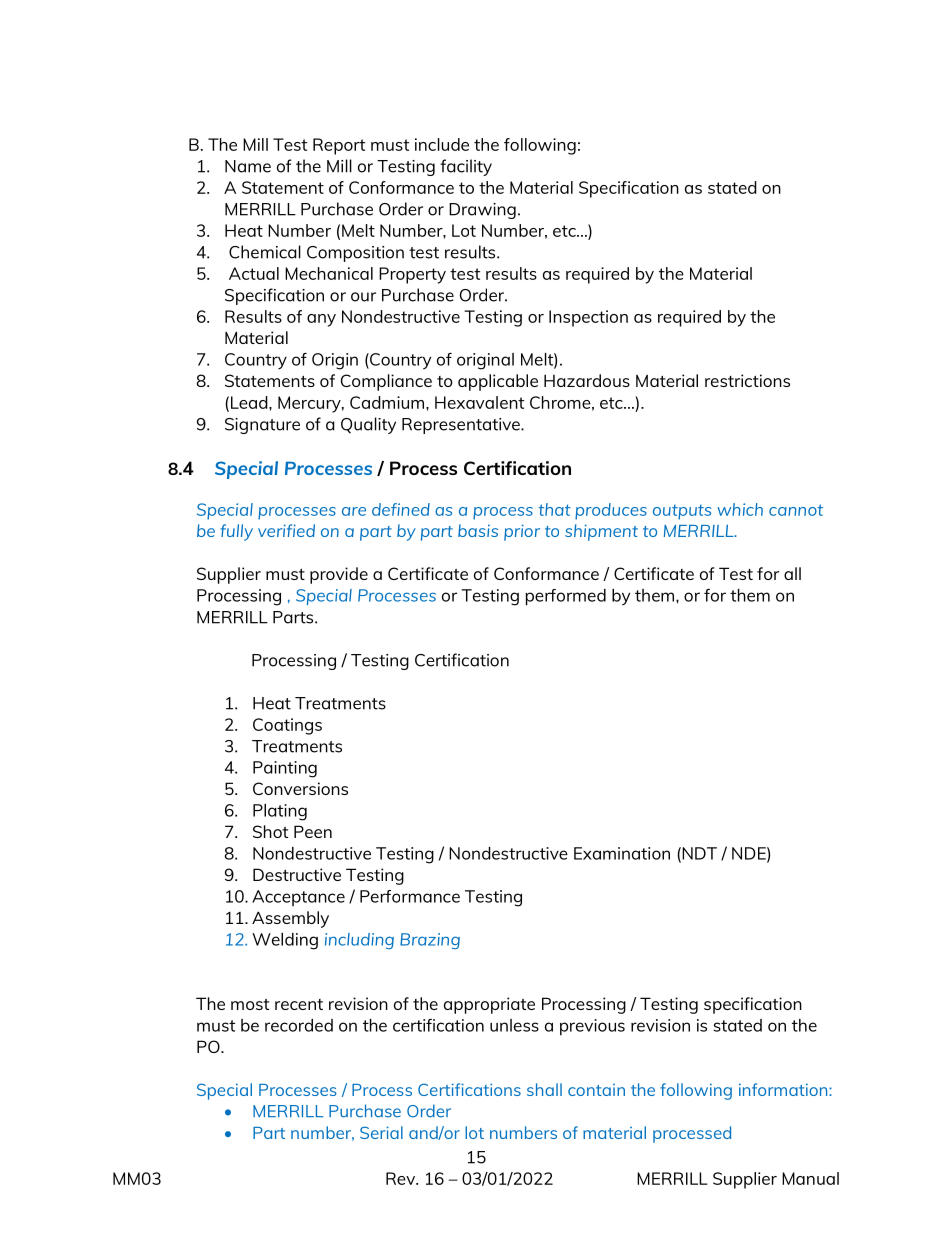  I want to click on Report, so click(339, 146).
